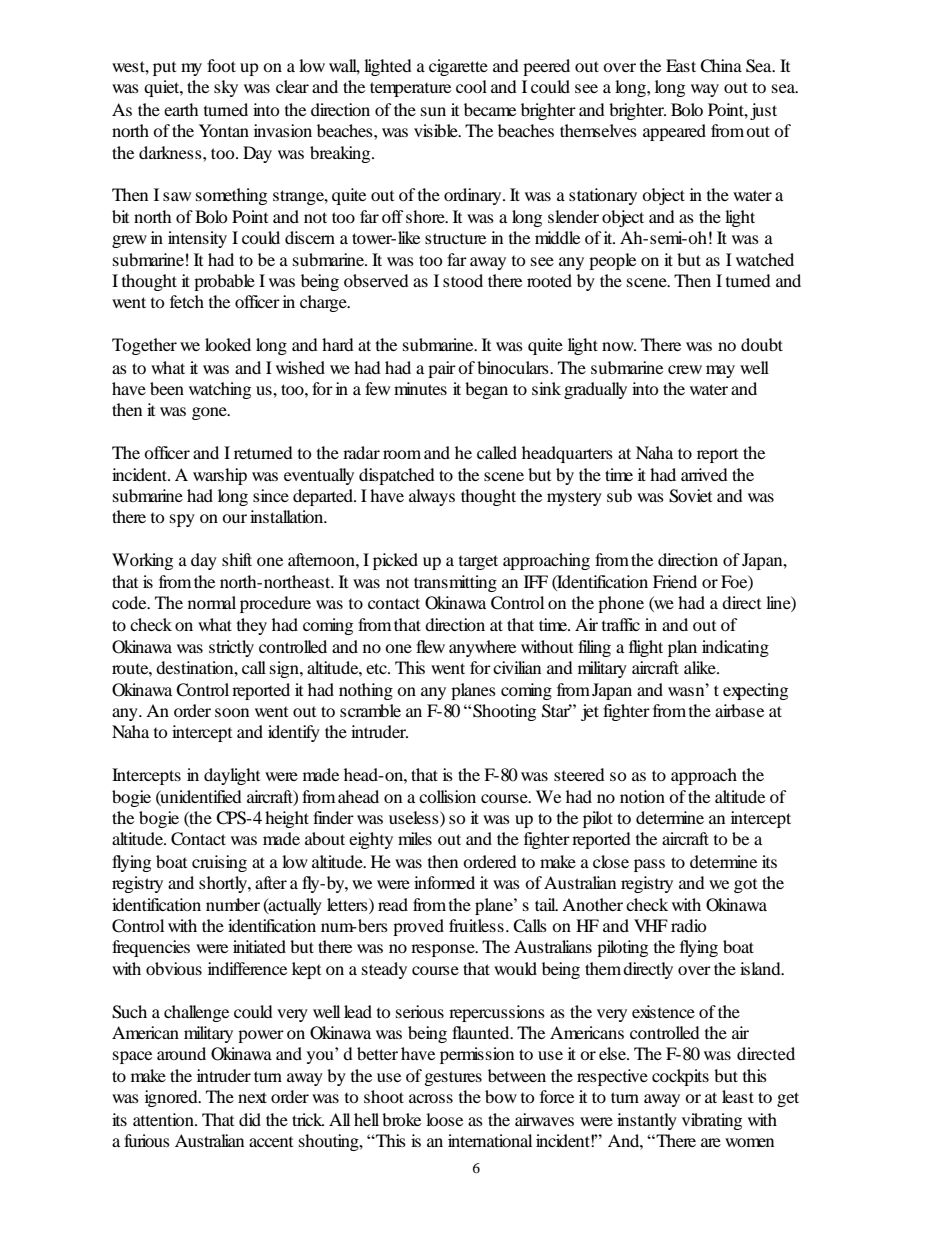 The image size is (952, 1233). I want to click on soon, so click(232, 712).
